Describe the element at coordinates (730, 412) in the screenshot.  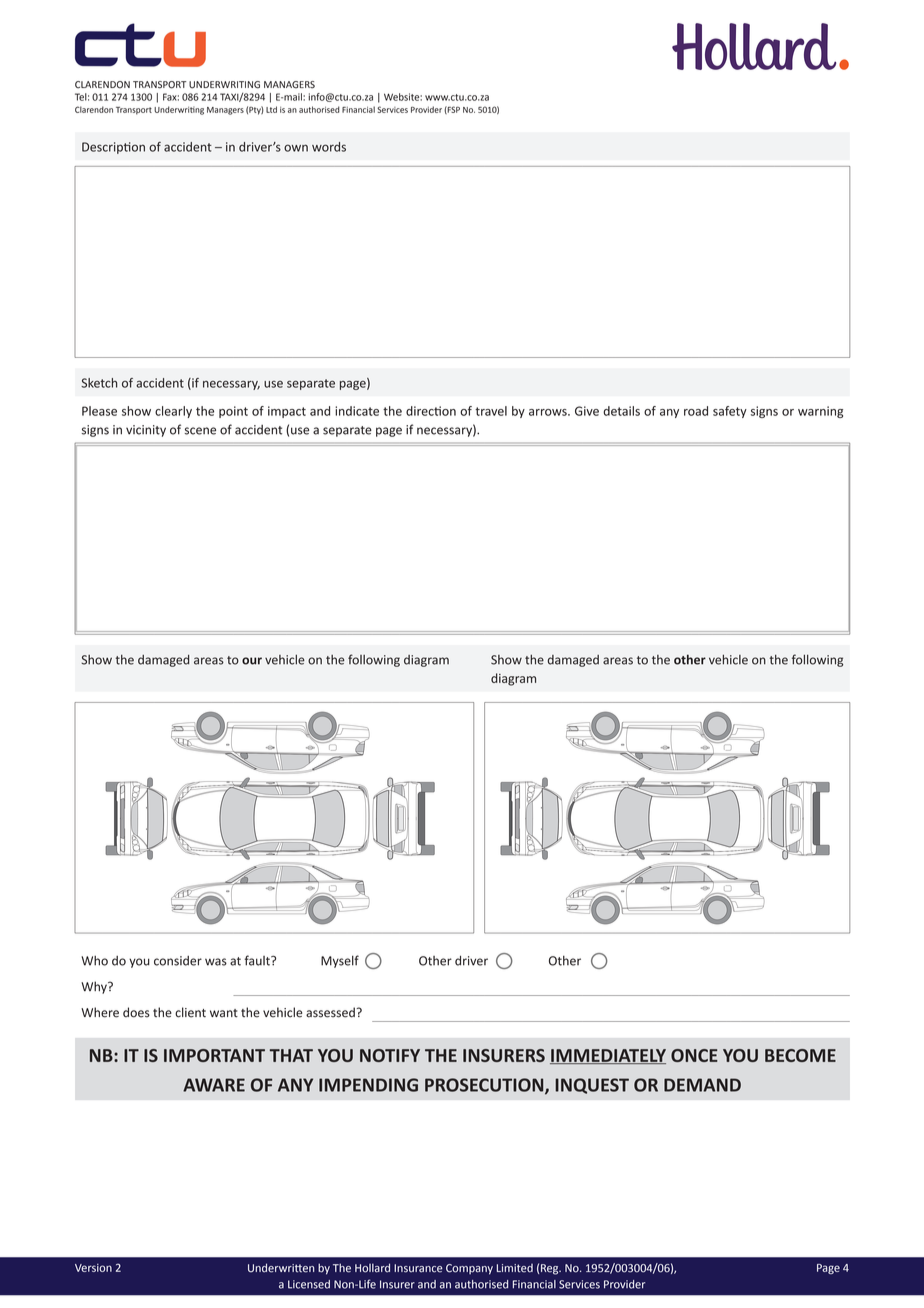
I see `safety` at that location.
